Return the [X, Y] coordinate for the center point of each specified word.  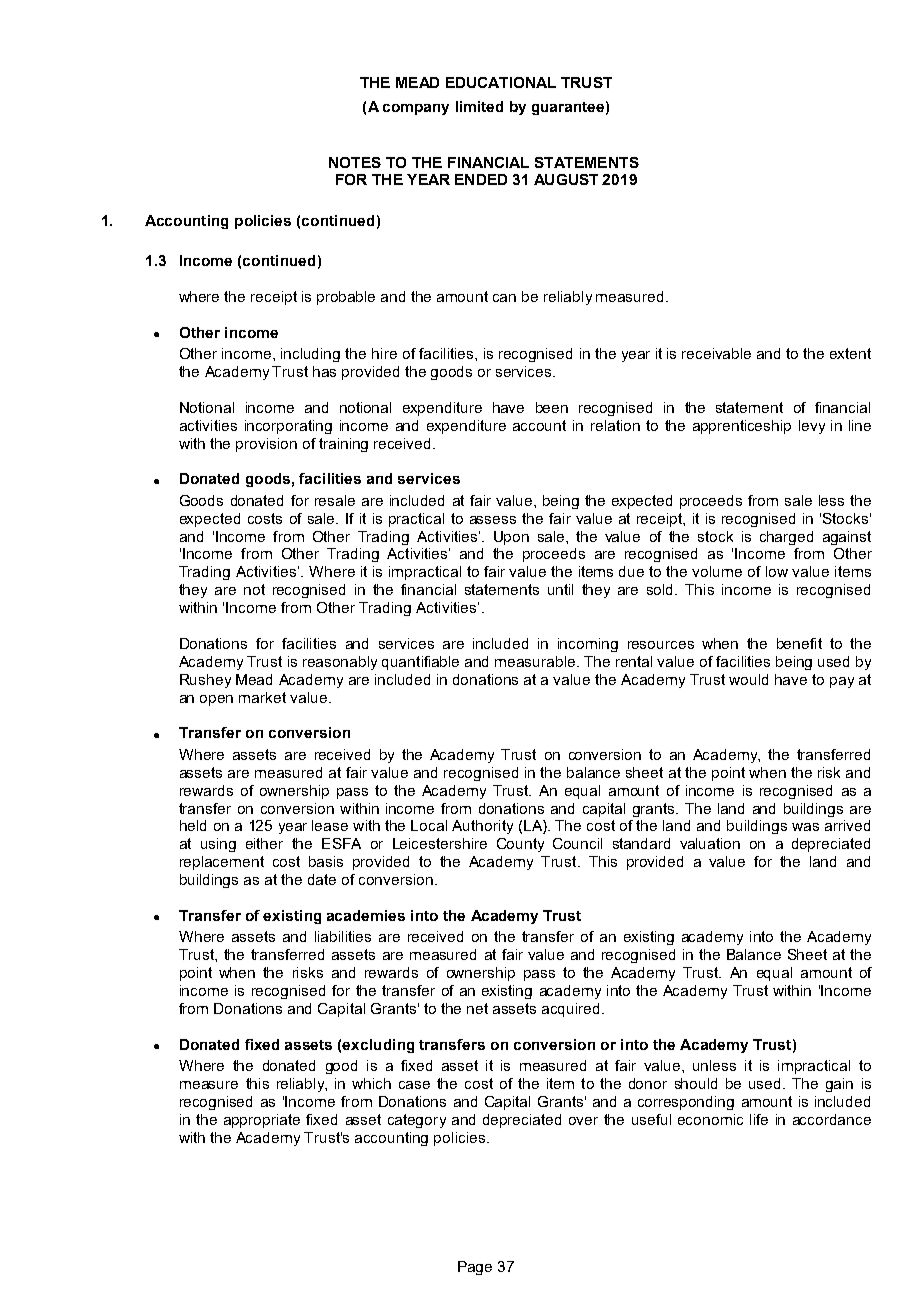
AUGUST [566, 179]
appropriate [262, 1121]
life [759, 1119]
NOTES [355, 162]
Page [475, 1268]
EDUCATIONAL [501, 82]
